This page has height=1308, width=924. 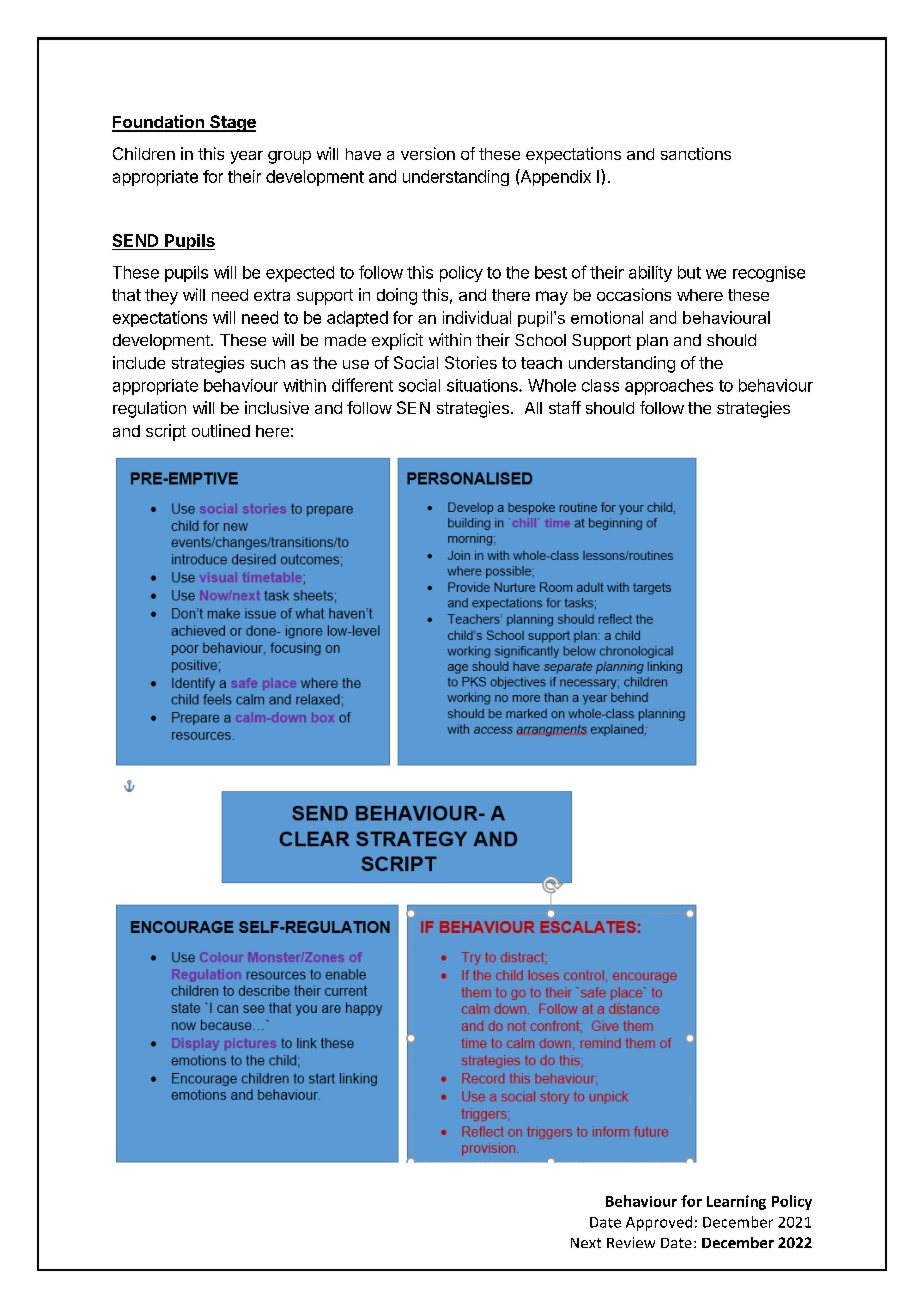 What do you see at coordinates (586, 1243) in the page?
I see `Next` at bounding box center [586, 1243].
